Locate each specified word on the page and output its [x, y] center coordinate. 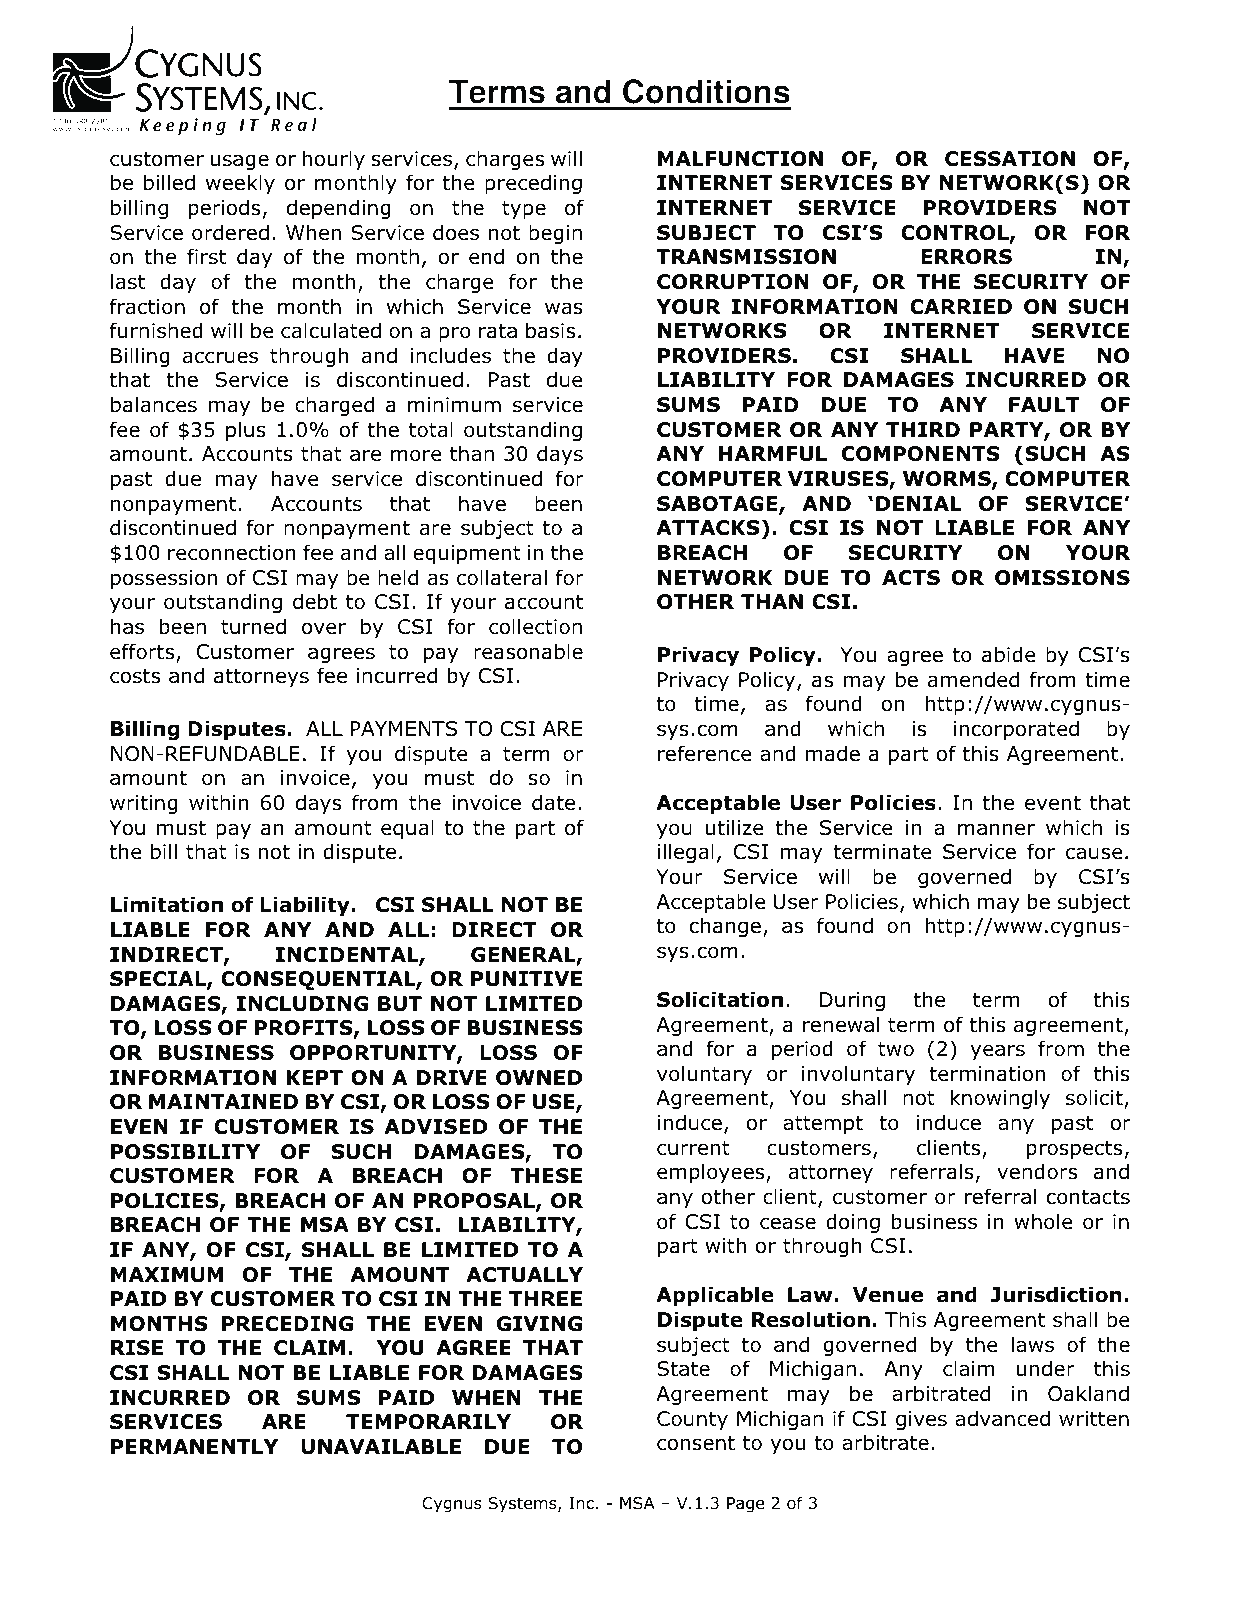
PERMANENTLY [194, 1446]
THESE [546, 1176]
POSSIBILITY [185, 1152]
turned [253, 626]
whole [1043, 1221]
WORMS [948, 480]
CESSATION [1010, 159]
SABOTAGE [718, 505]
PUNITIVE [526, 979]
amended [973, 679]
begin [555, 234]
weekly [240, 184]
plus [246, 431]
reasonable [528, 651]
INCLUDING [302, 1004]
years [997, 1052]
